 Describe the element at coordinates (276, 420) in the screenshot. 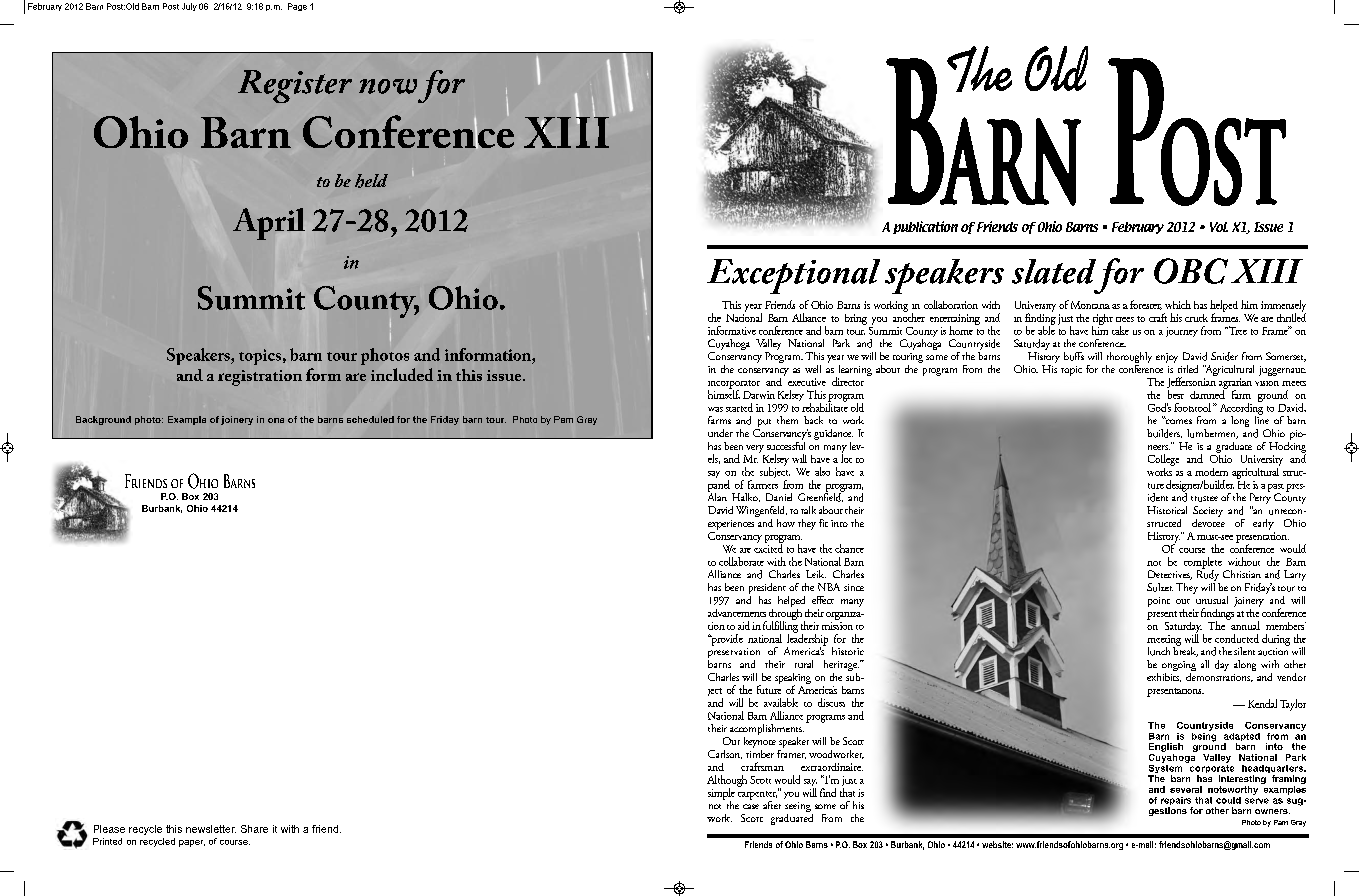

I see `one` at that location.
